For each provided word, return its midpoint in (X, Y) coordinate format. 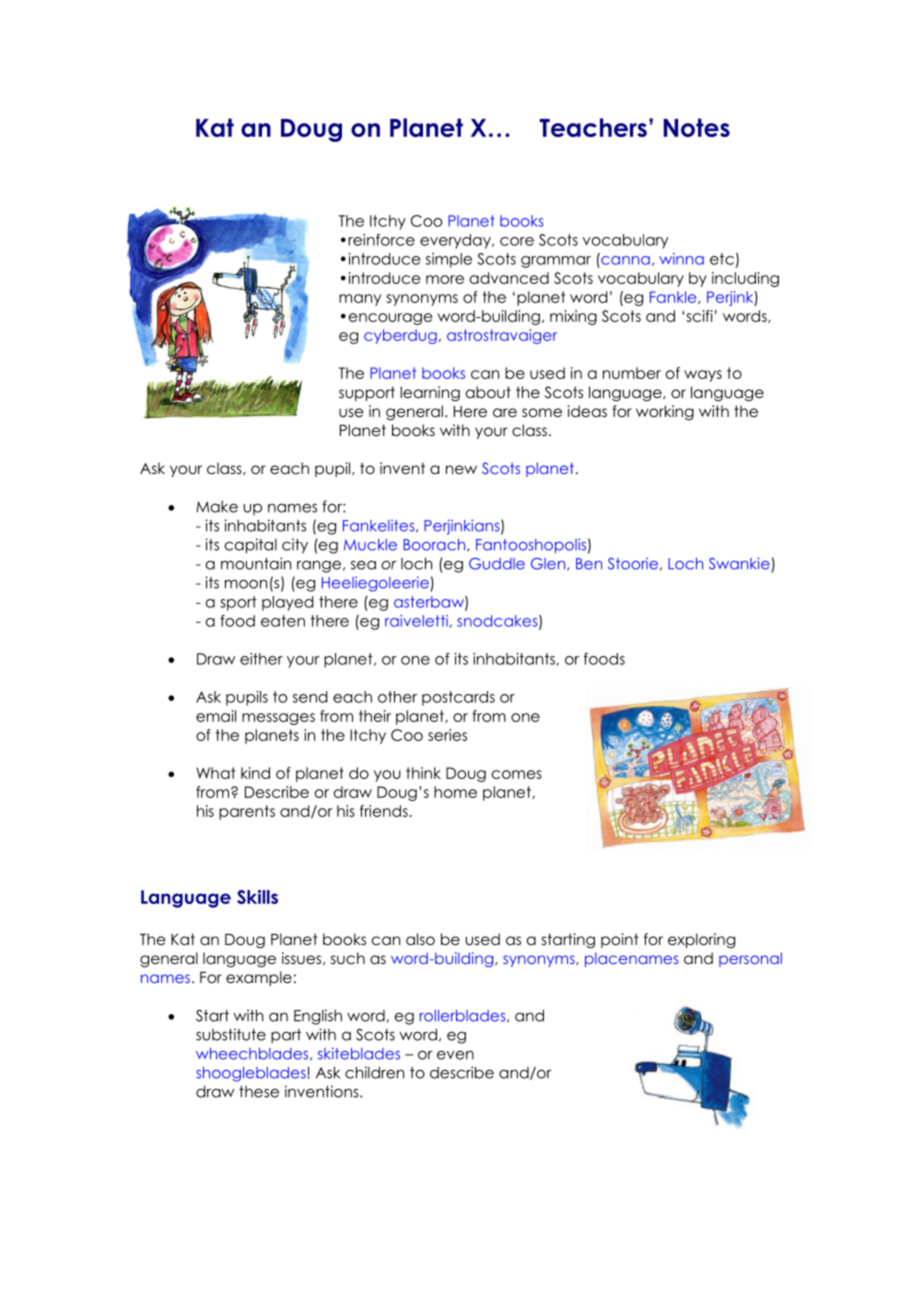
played (287, 603)
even (455, 1055)
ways (703, 376)
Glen (549, 564)
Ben (589, 564)
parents (247, 812)
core (517, 241)
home (455, 792)
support (367, 393)
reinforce (381, 240)
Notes (697, 127)
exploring (701, 941)
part (286, 1036)
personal (750, 959)
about (488, 392)
